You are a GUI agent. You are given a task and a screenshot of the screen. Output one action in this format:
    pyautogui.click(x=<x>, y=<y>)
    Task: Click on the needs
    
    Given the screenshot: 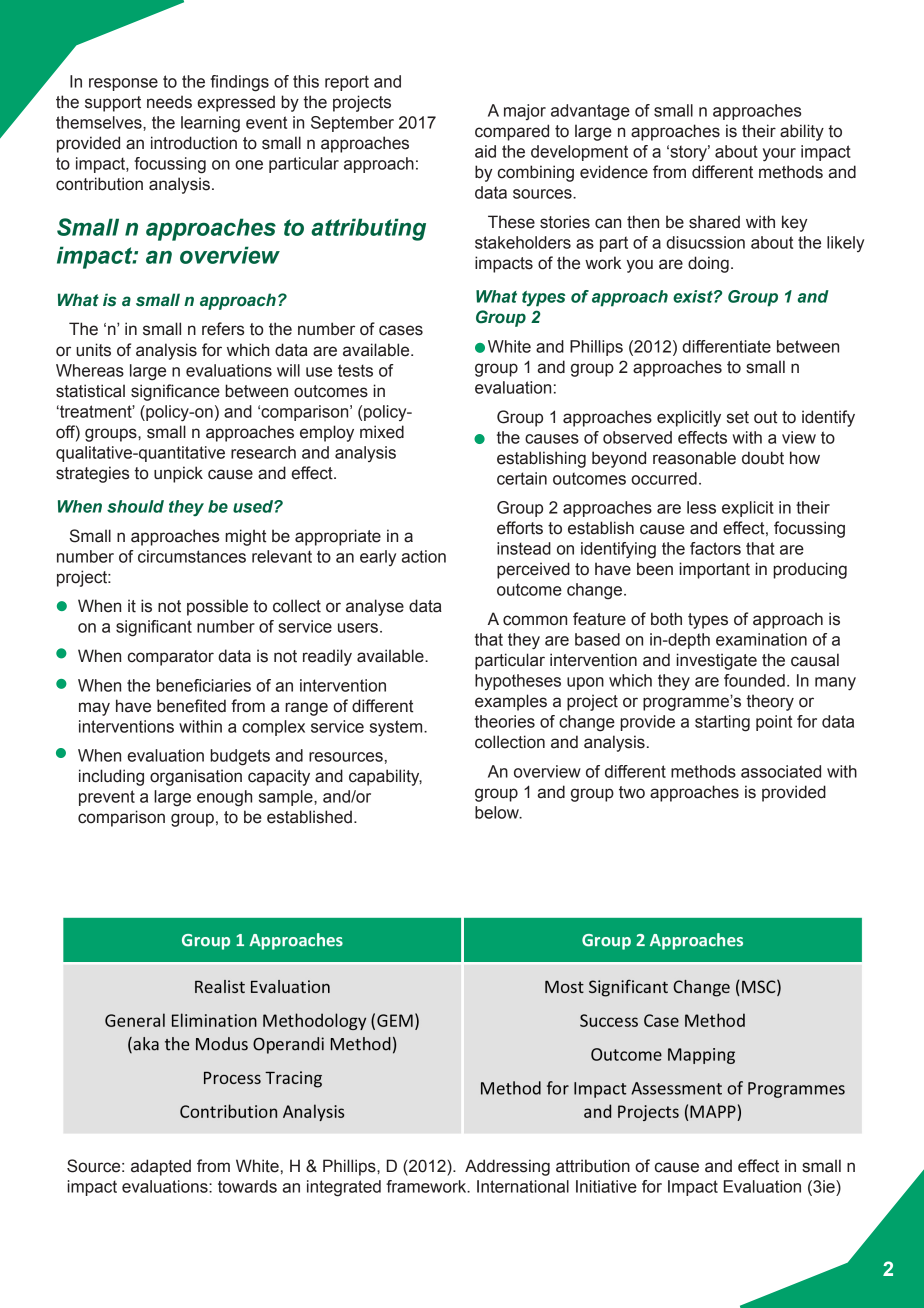 What is the action you would take?
    pyautogui.click(x=169, y=102)
